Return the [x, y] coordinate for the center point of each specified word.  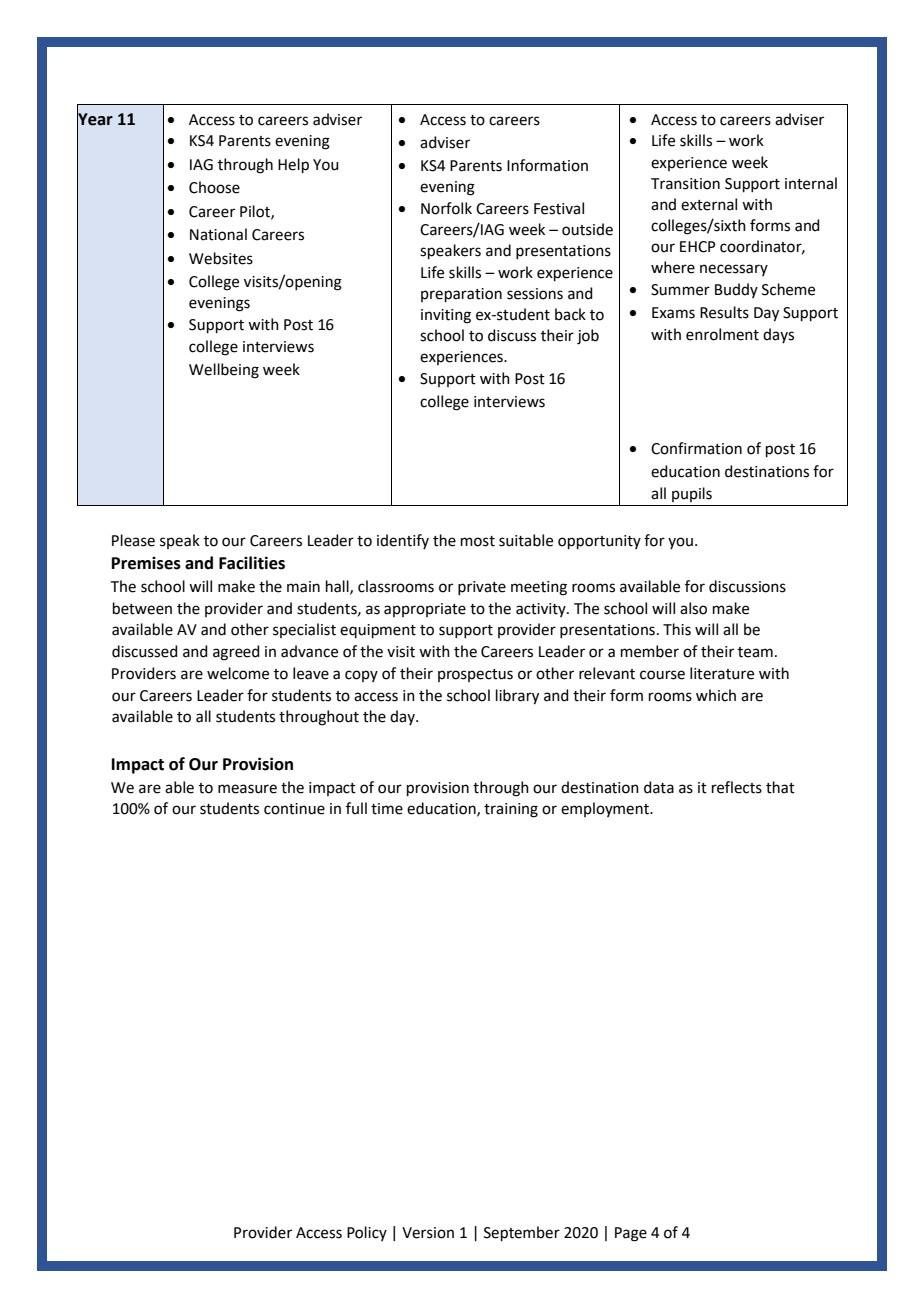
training [511, 810]
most [478, 541]
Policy [367, 1233]
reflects [737, 787]
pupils [692, 494]
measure [247, 789]
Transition [685, 184]
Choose [214, 187]
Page [631, 1234]
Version [428, 1233]
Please [133, 540]
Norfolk [446, 208]
